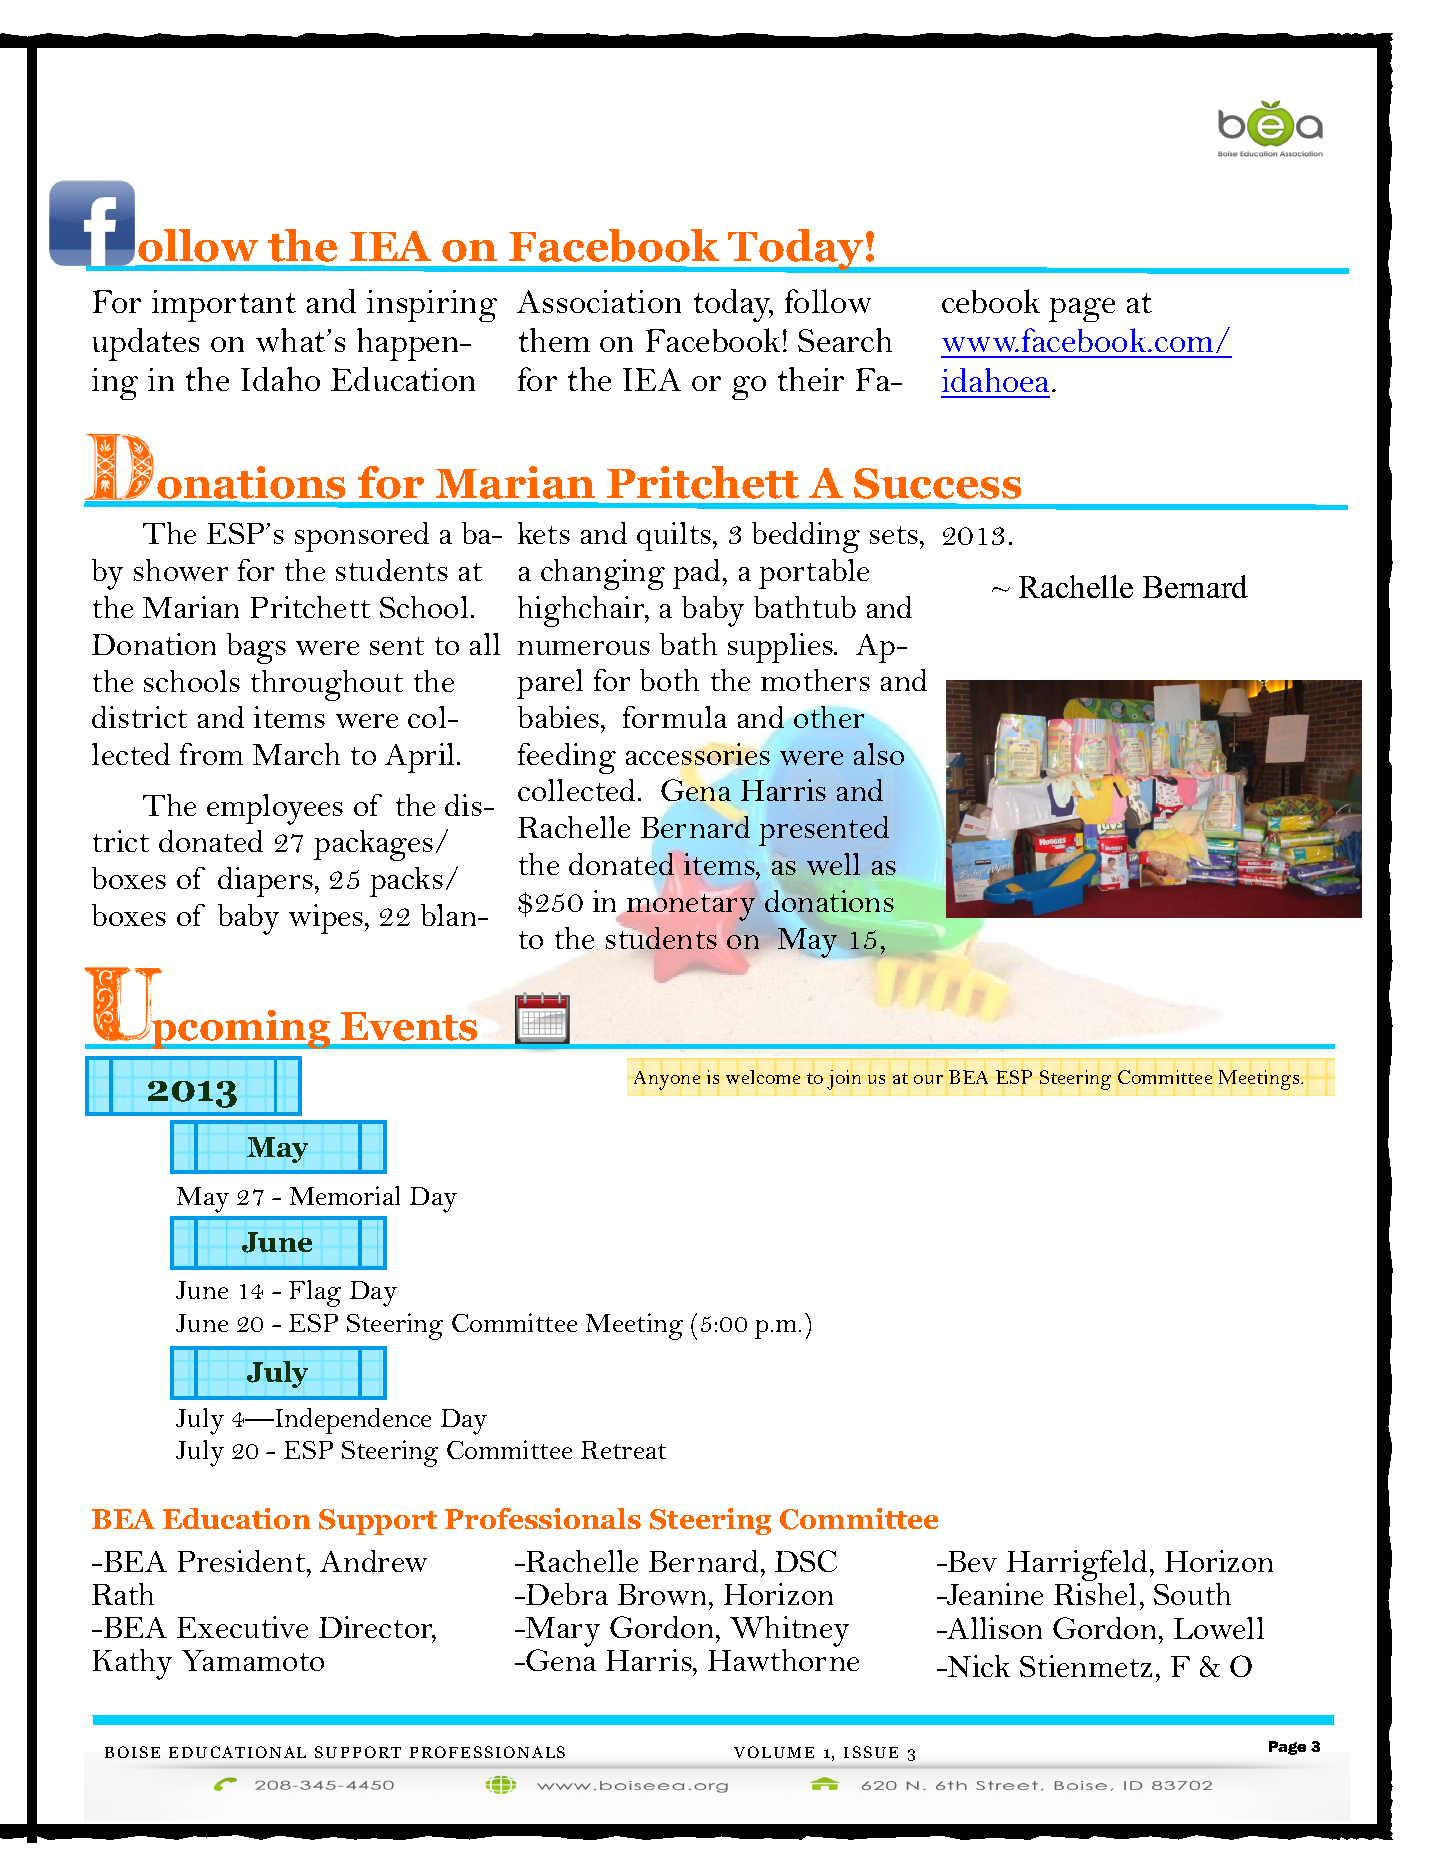 This screenshot has height=1870, width=1445. What do you see at coordinates (315, 1293) in the screenshot?
I see `Flag` at bounding box center [315, 1293].
